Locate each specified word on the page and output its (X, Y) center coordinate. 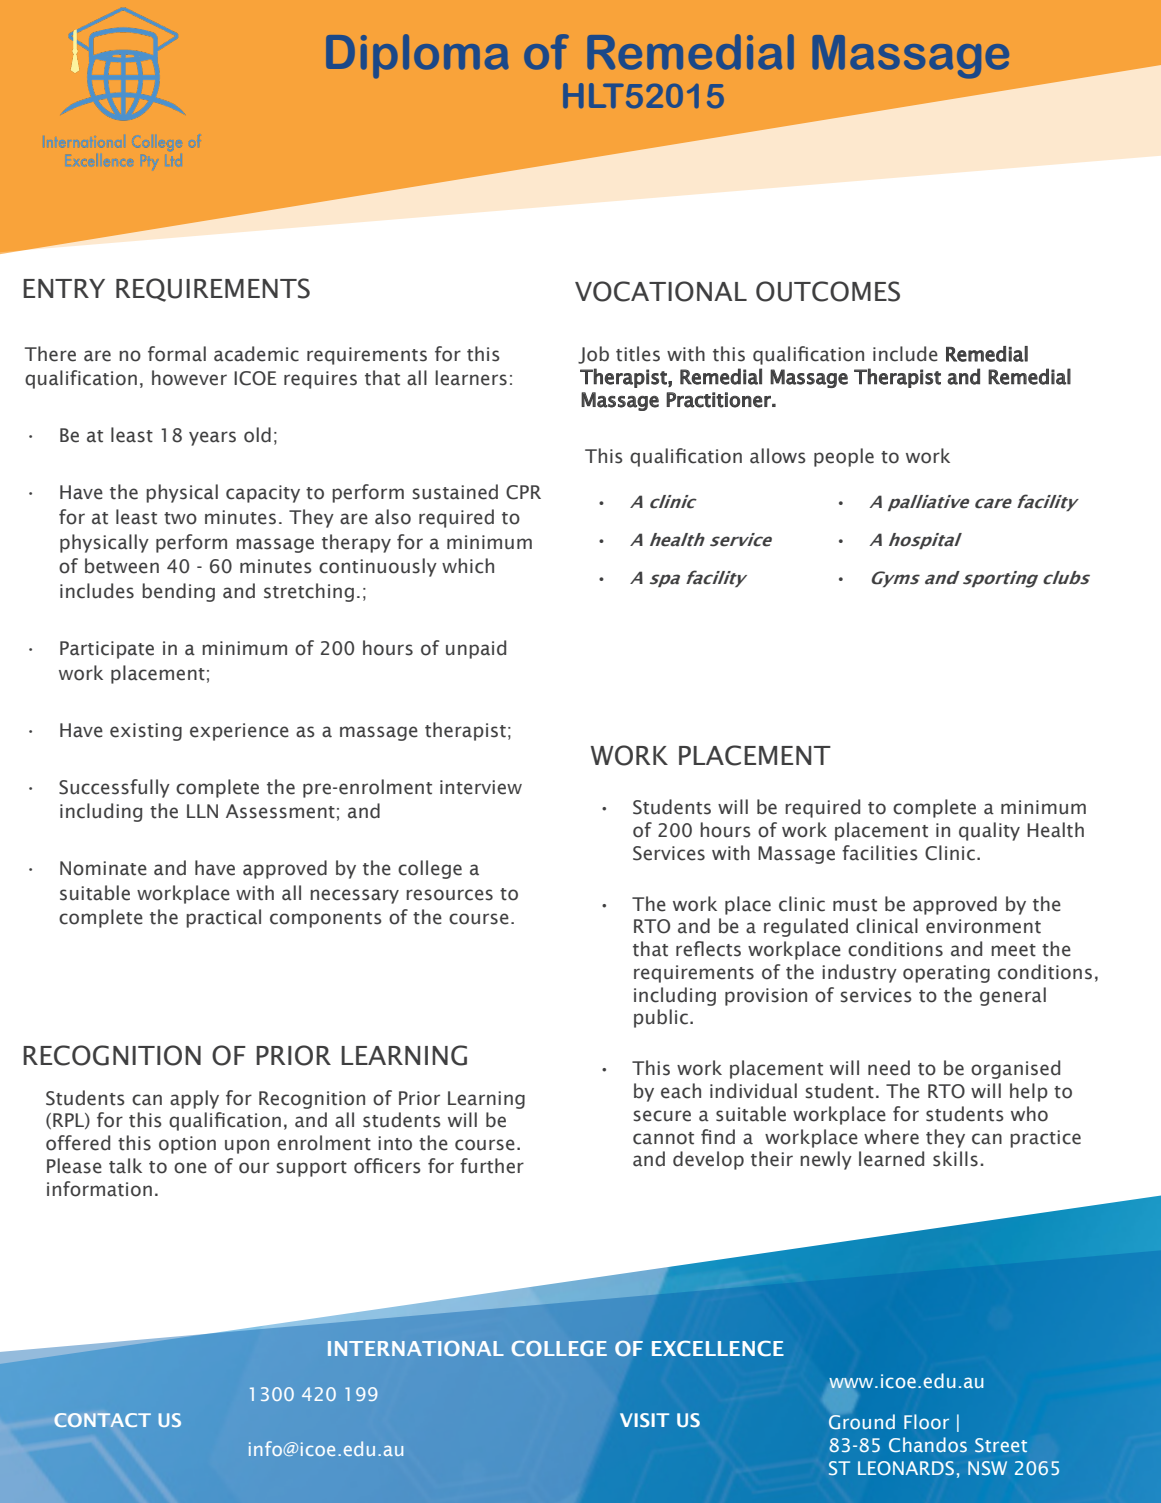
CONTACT (102, 1420)
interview (481, 787)
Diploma (417, 56)
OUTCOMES (828, 291)
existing (146, 732)
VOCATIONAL (661, 291)
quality (989, 831)
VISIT (644, 1420)
